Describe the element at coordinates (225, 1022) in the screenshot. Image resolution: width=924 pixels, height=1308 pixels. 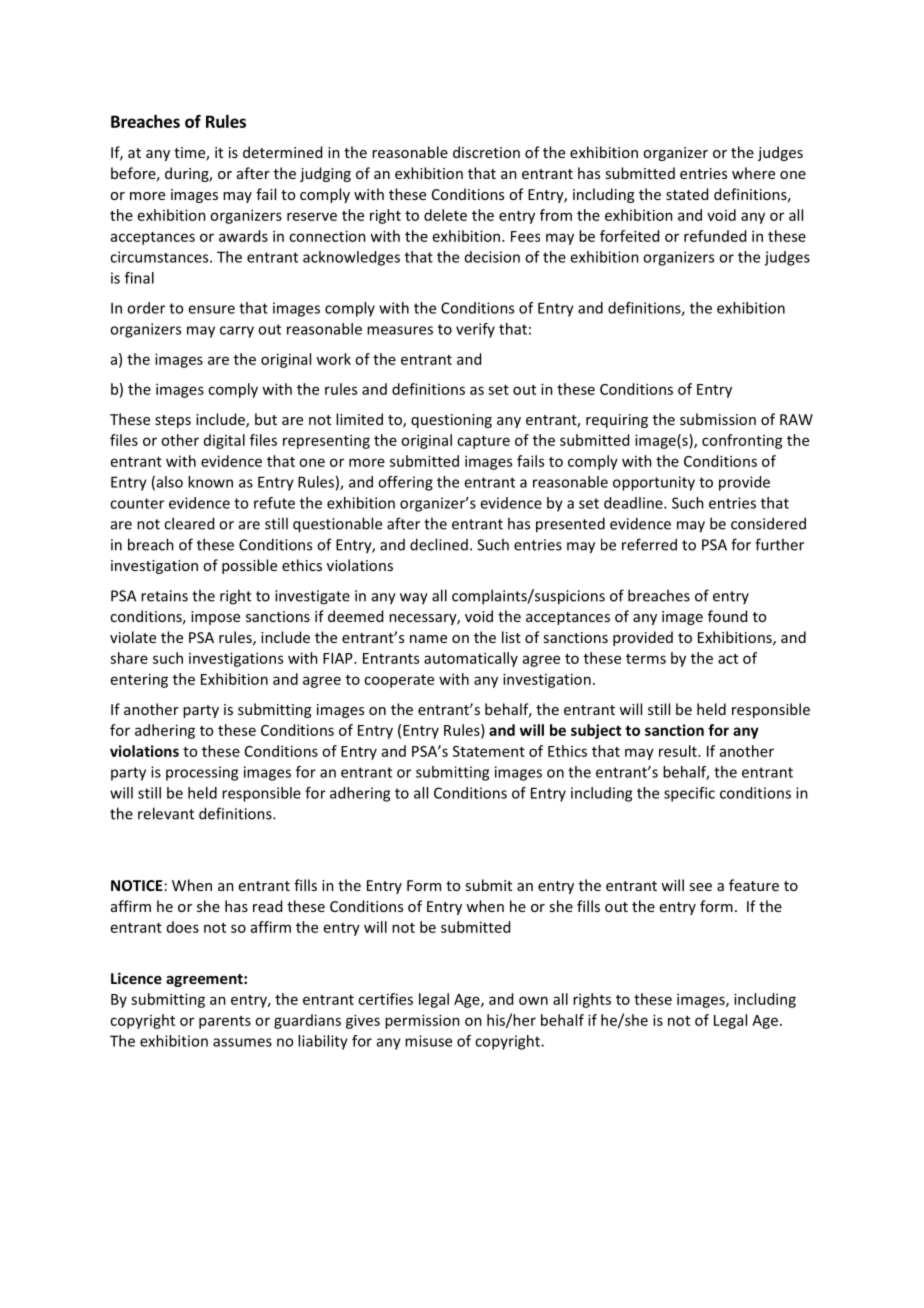
I see `parents` at that location.
